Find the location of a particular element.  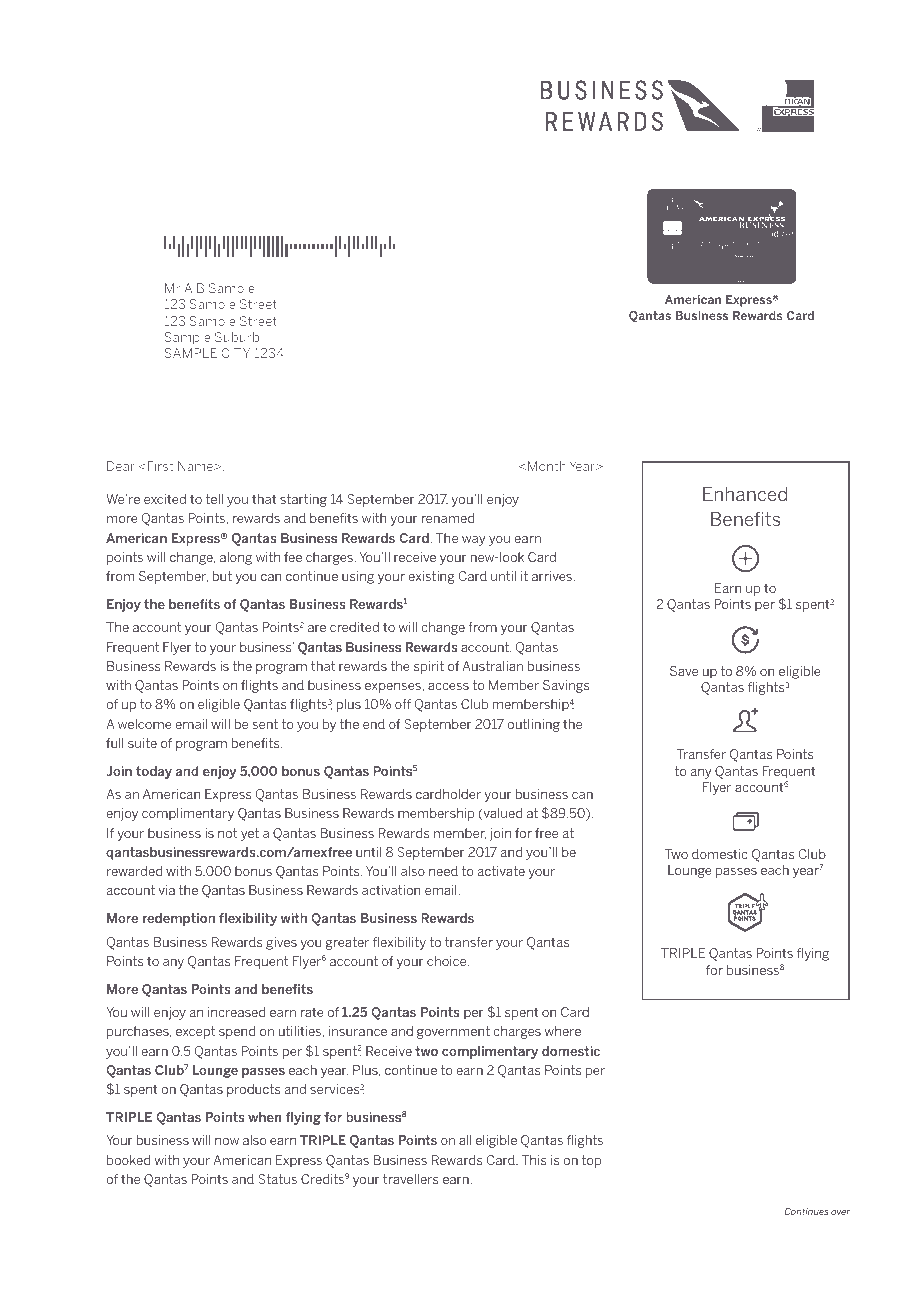

off is located at coordinates (403, 704).
